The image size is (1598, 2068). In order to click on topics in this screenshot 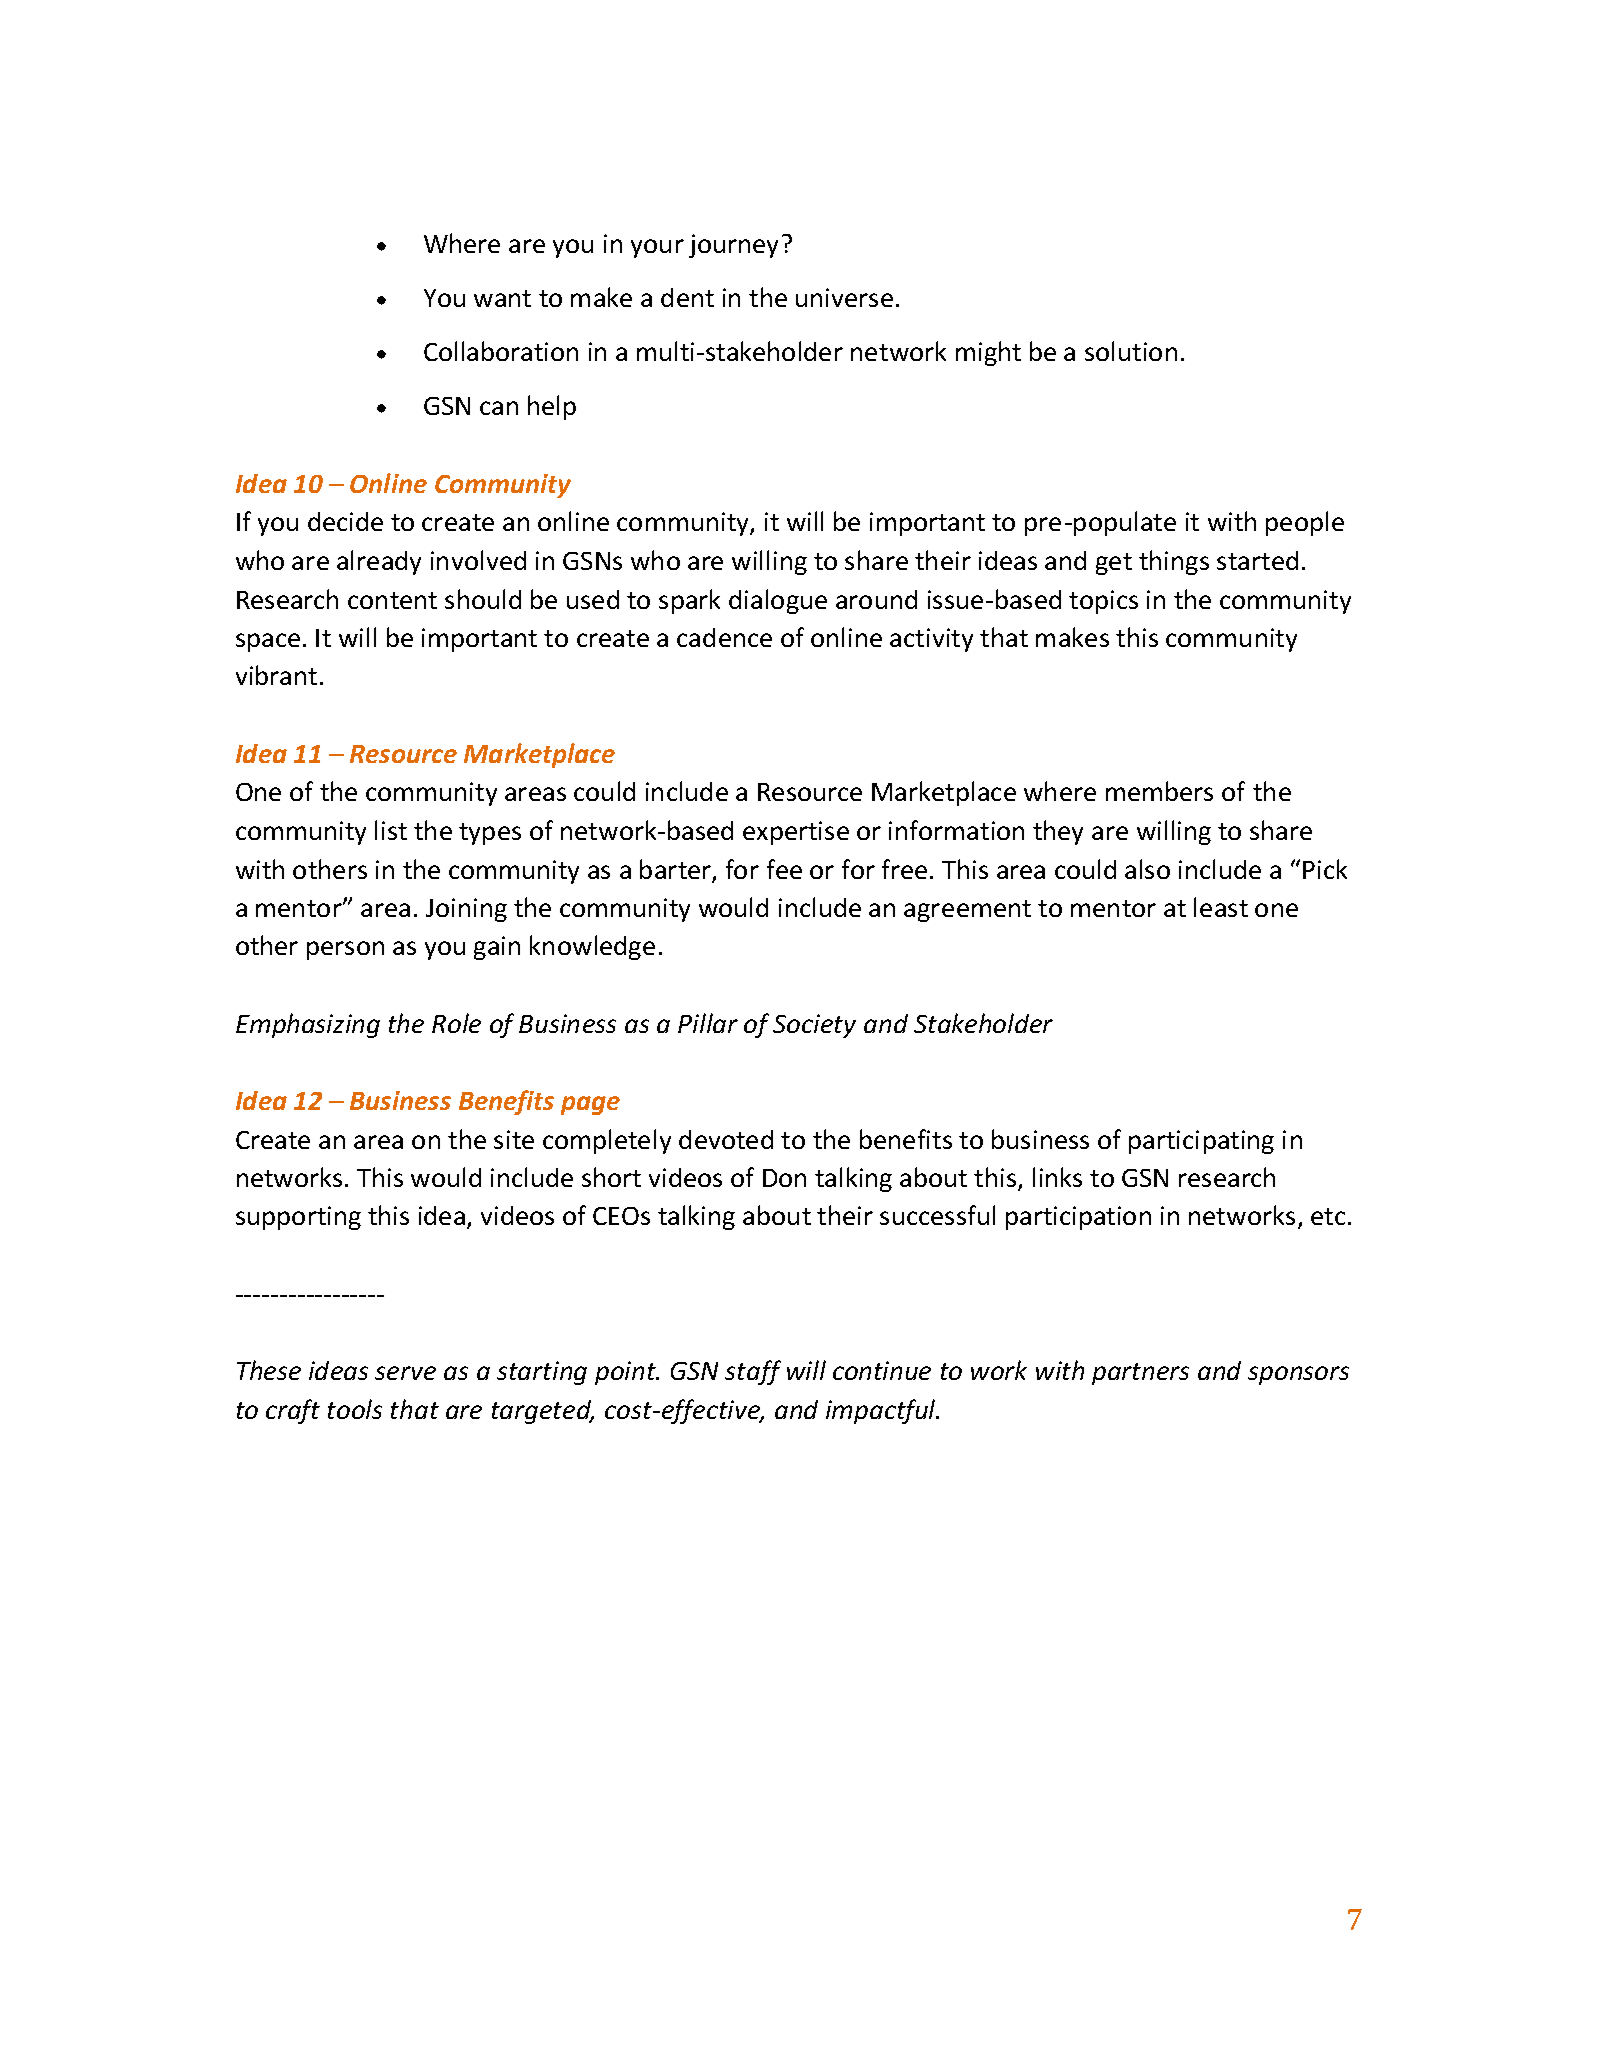, I will do `click(1103, 602)`.
